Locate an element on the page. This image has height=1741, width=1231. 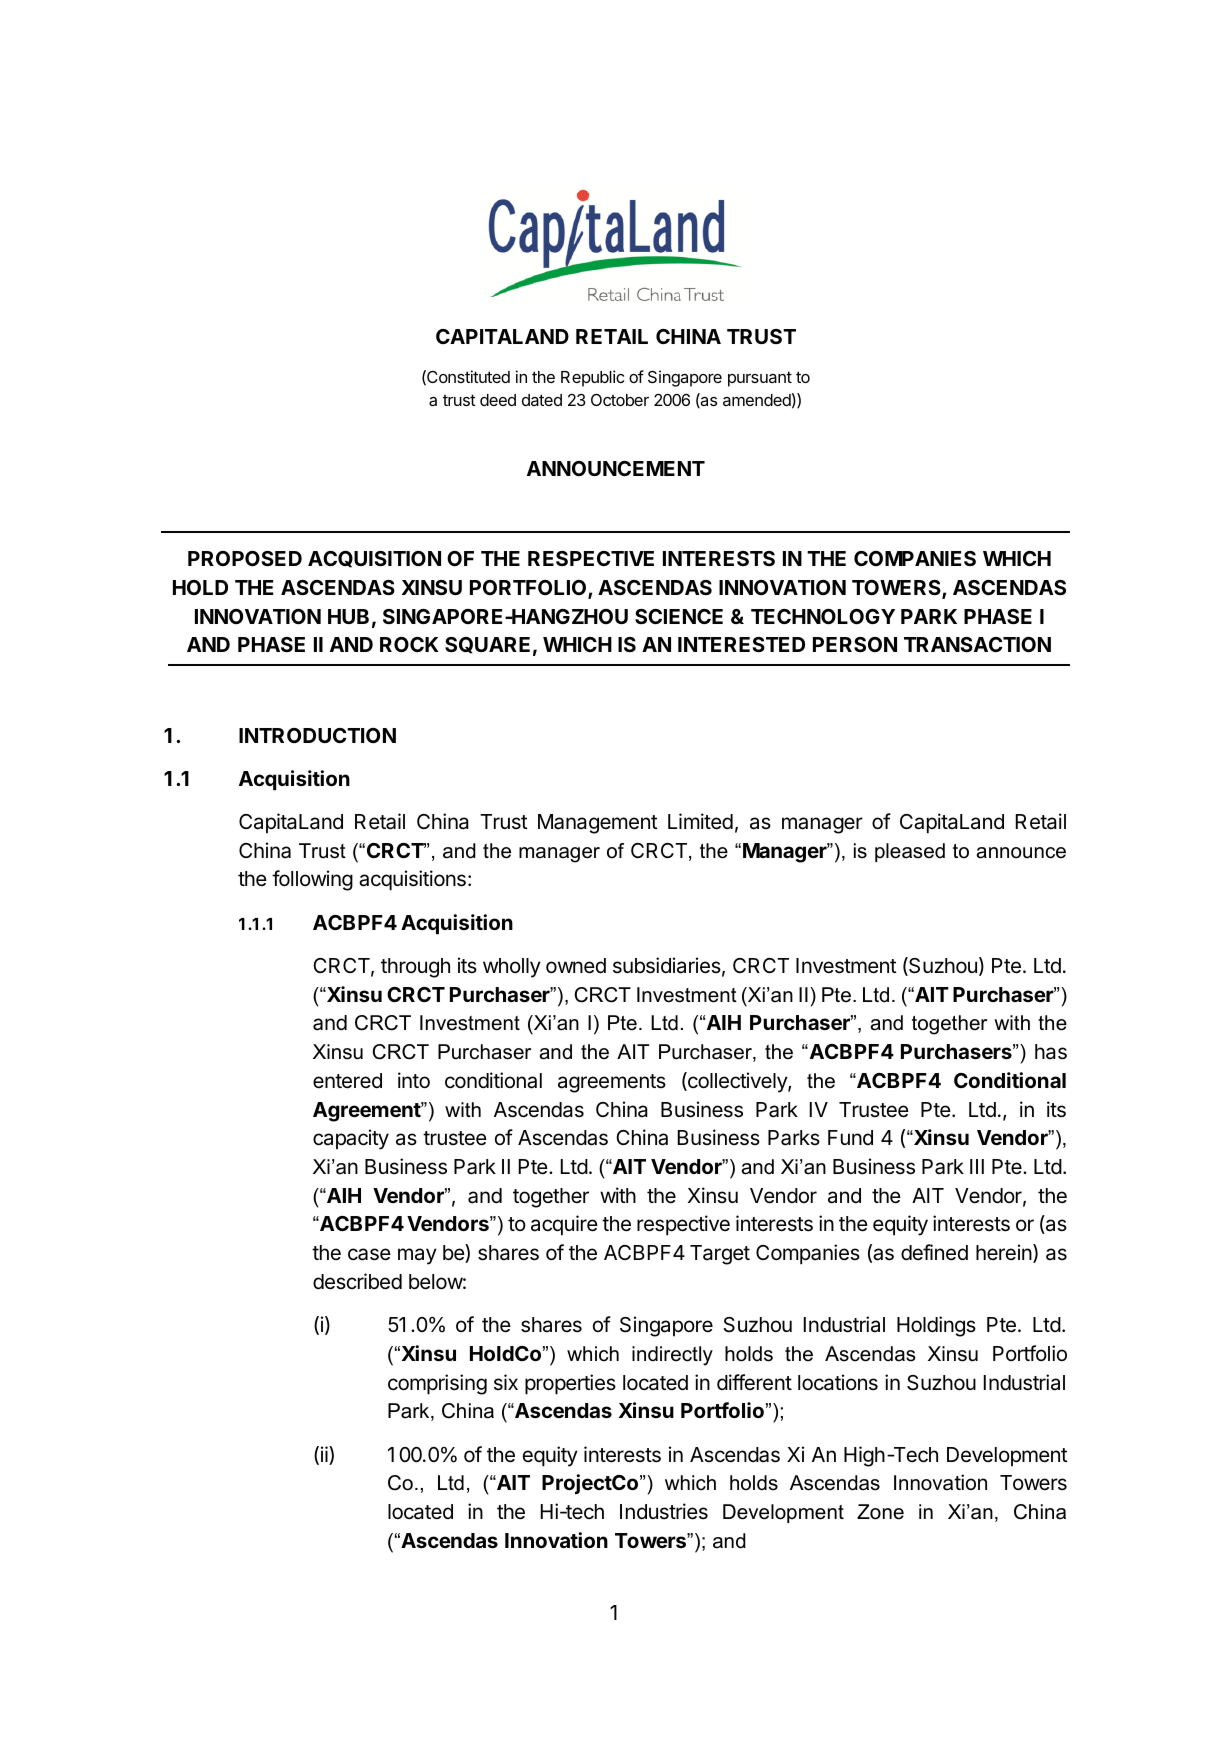
Zone is located at coordinates (880, 1512).
